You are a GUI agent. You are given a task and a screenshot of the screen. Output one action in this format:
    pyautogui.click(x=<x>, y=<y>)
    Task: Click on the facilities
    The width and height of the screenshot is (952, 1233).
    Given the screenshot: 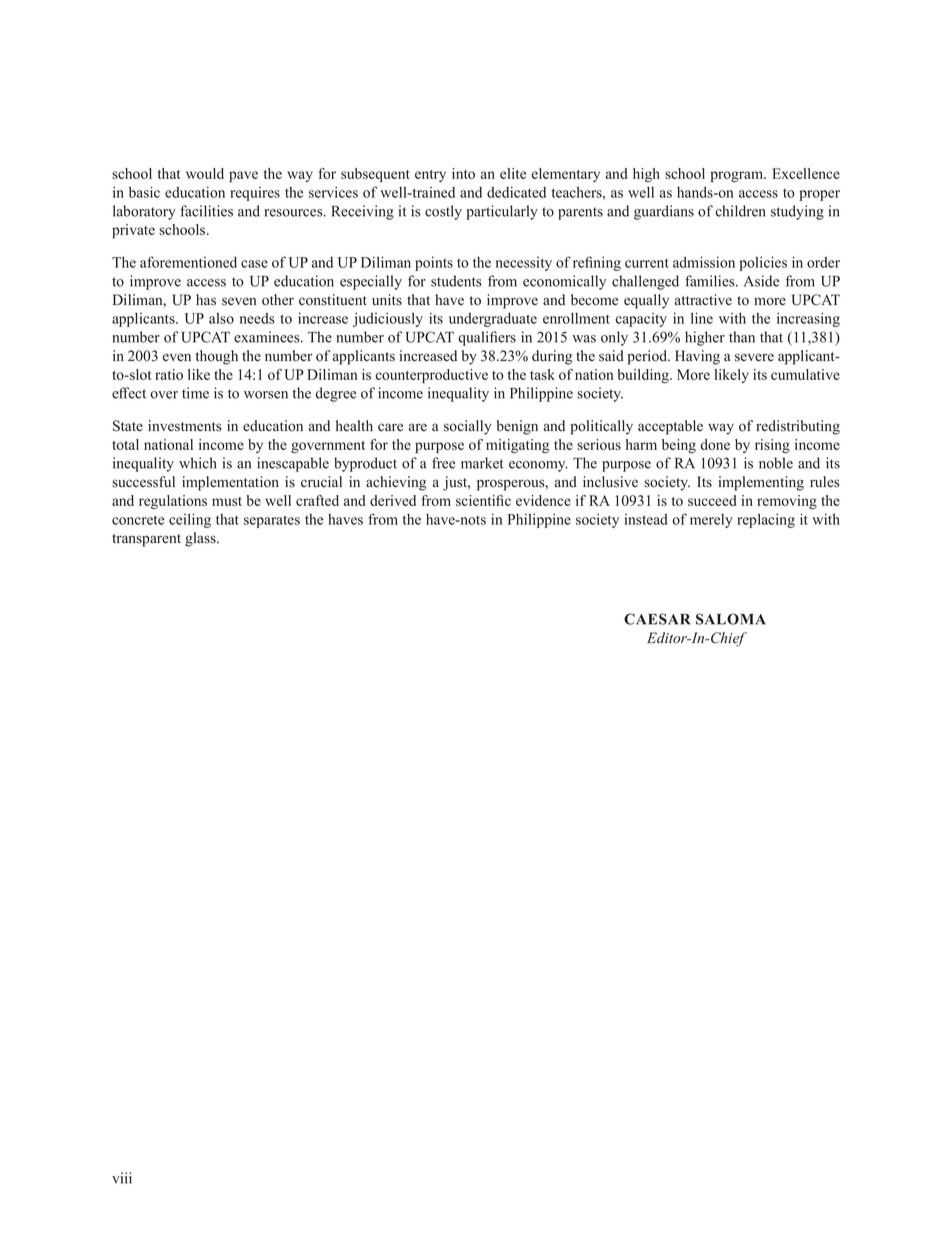 What is the action you would take?
    pyautogui.click(x=206, y=211)
